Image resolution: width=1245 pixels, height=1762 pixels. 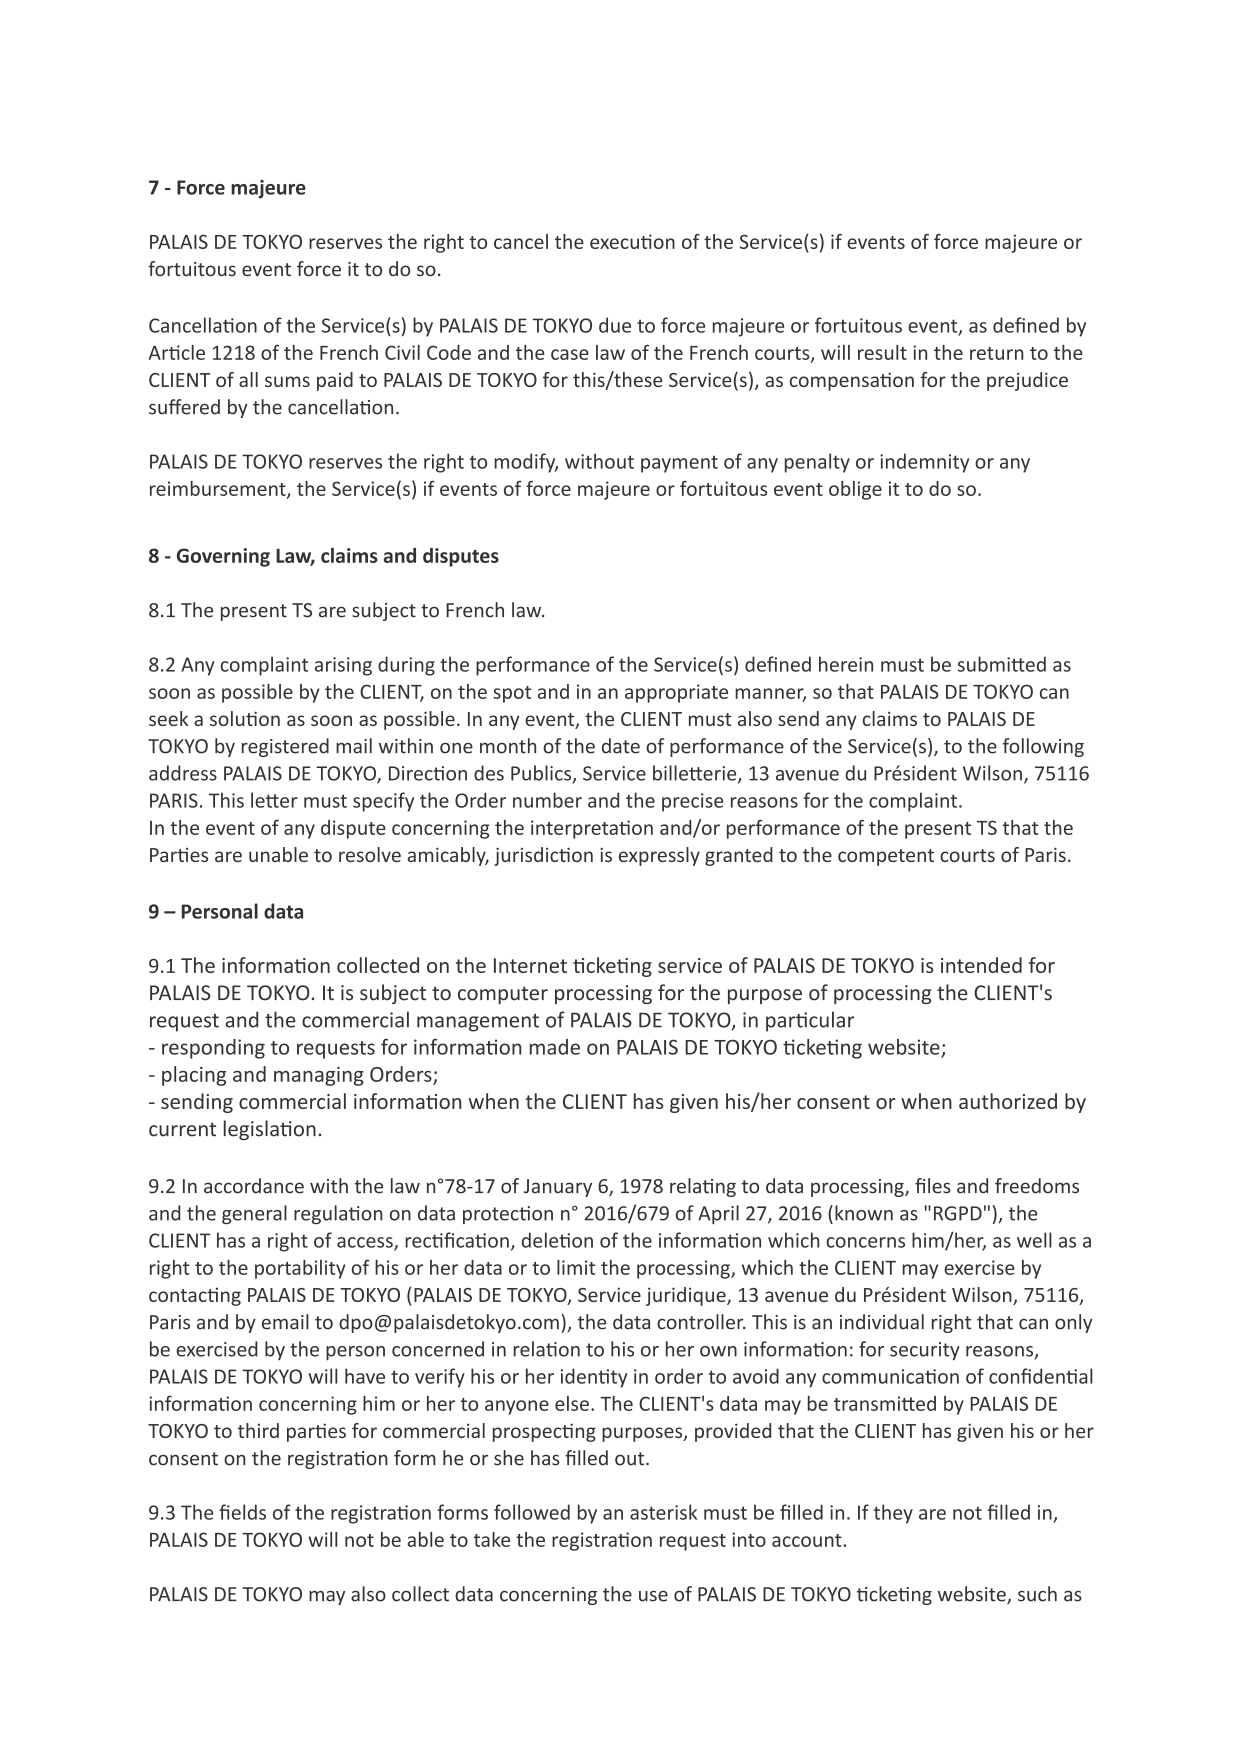 What do you see at coordinates (213, 1049) in the document?
I see `responding` at bounding box center [213, 1049].
